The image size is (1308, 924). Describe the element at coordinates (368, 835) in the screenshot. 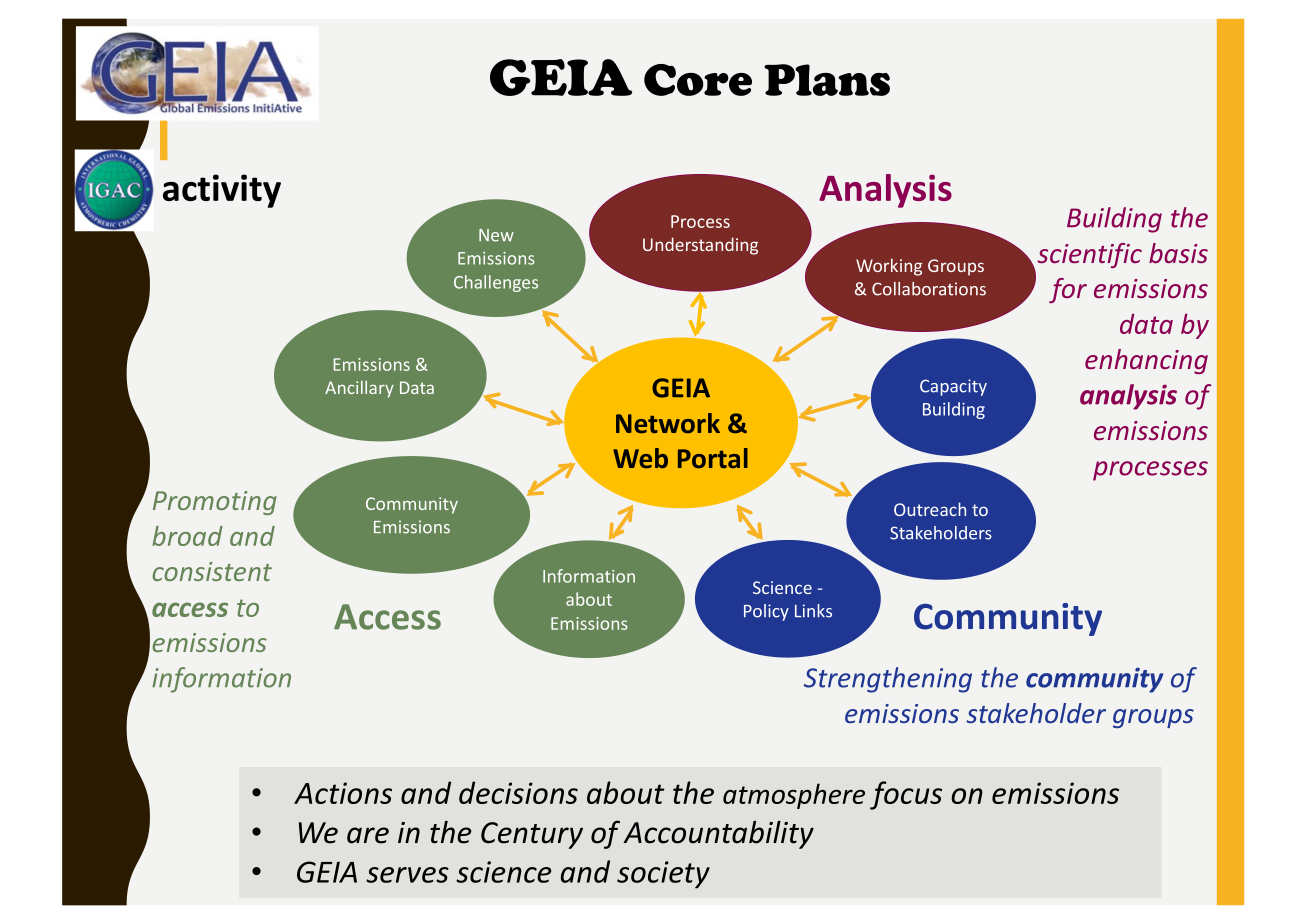

I see `are` at that location.
